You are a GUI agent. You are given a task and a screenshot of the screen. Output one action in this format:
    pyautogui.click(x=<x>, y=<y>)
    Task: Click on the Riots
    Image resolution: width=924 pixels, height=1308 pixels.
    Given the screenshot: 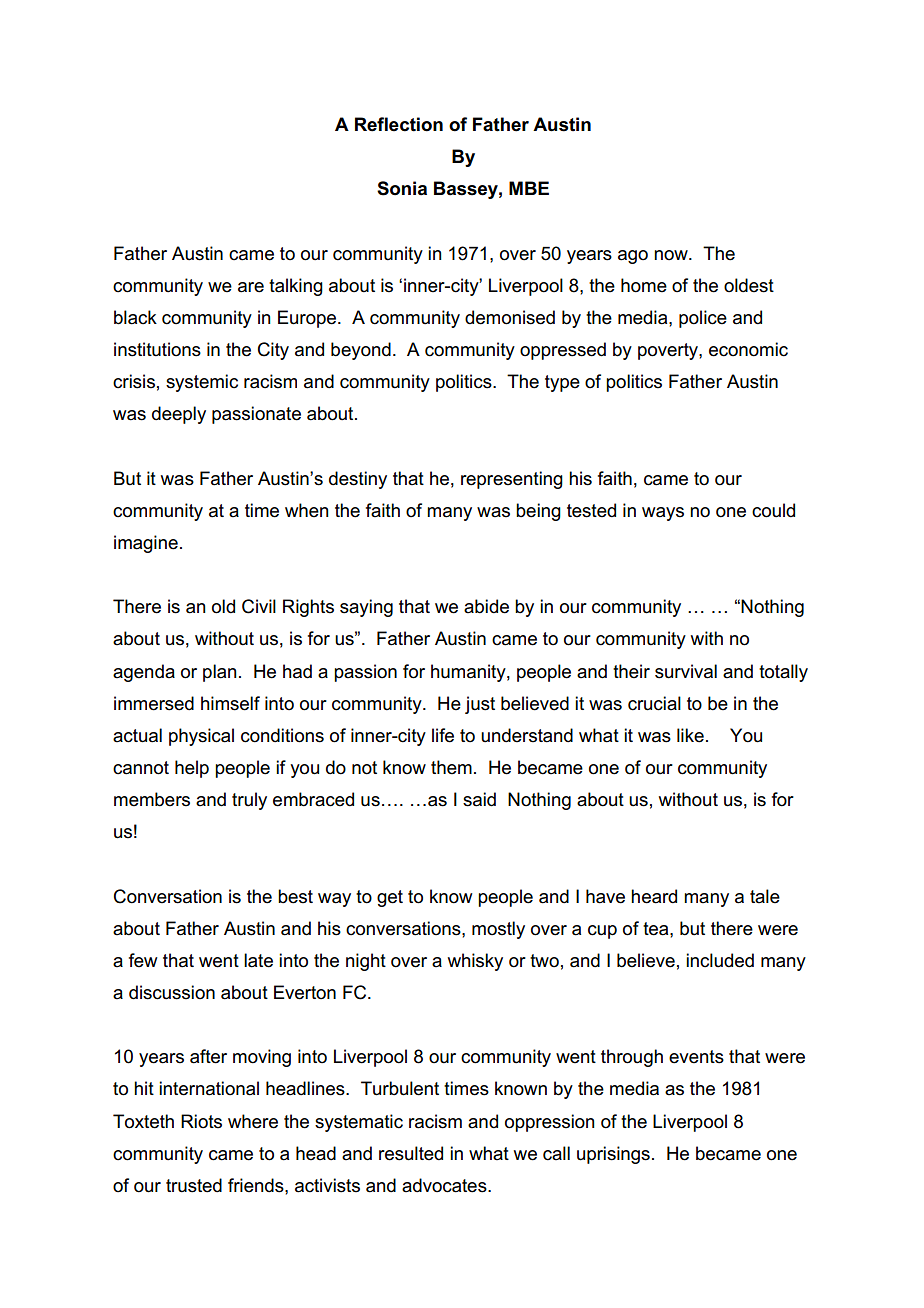 What is the action you would take?
    pyautogui.click(x=201, y=1121)
